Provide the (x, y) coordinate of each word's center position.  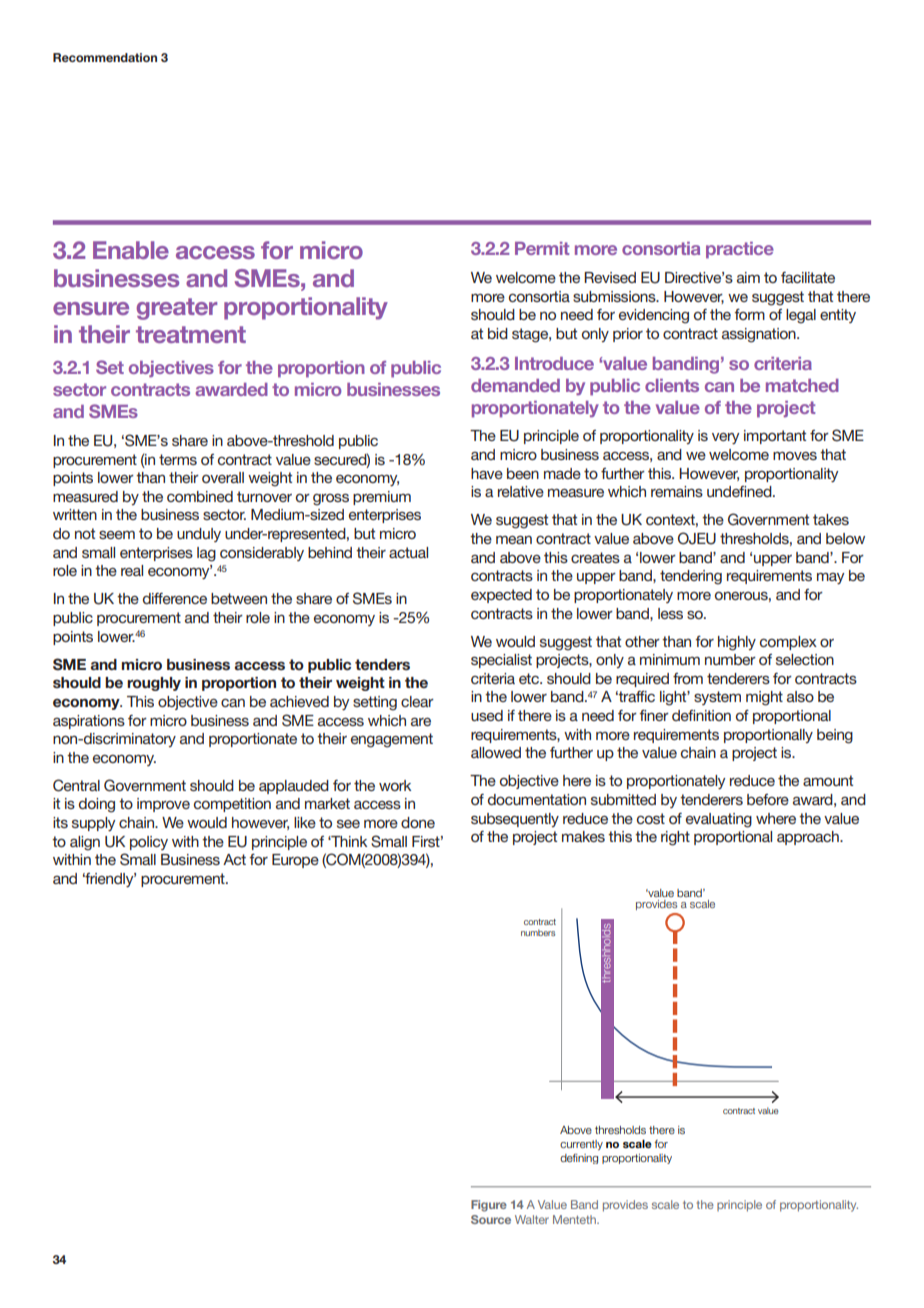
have (487, 473)
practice (740, 250)
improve (163, 805)
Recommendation (105, 57)
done (418, 822)
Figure (489, 1206)
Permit (542, 248)
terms (178, 459)
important (775, 437)
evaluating (719, 820)
